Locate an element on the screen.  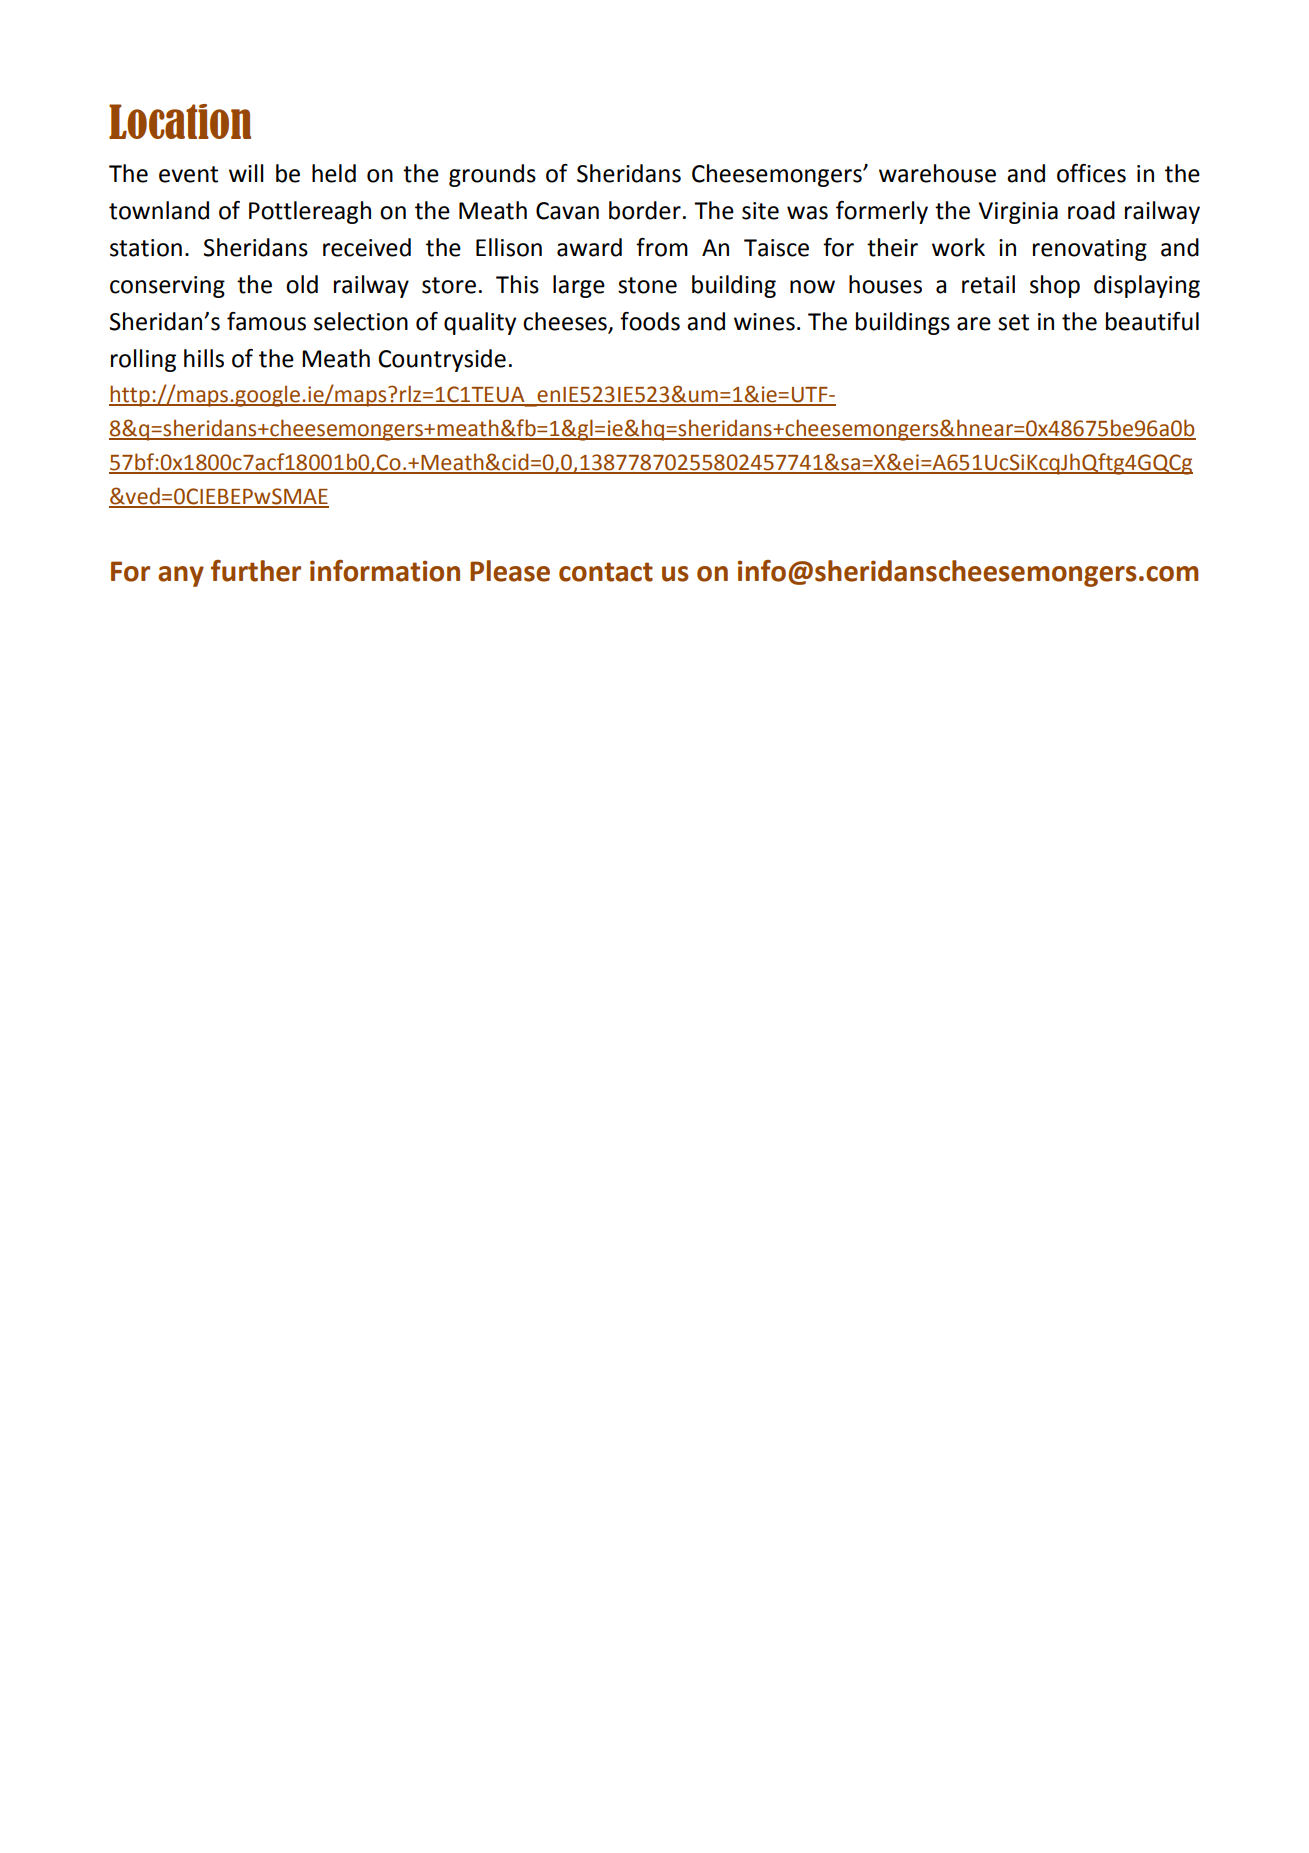
Countryside is located at coordinates (442, 360).
